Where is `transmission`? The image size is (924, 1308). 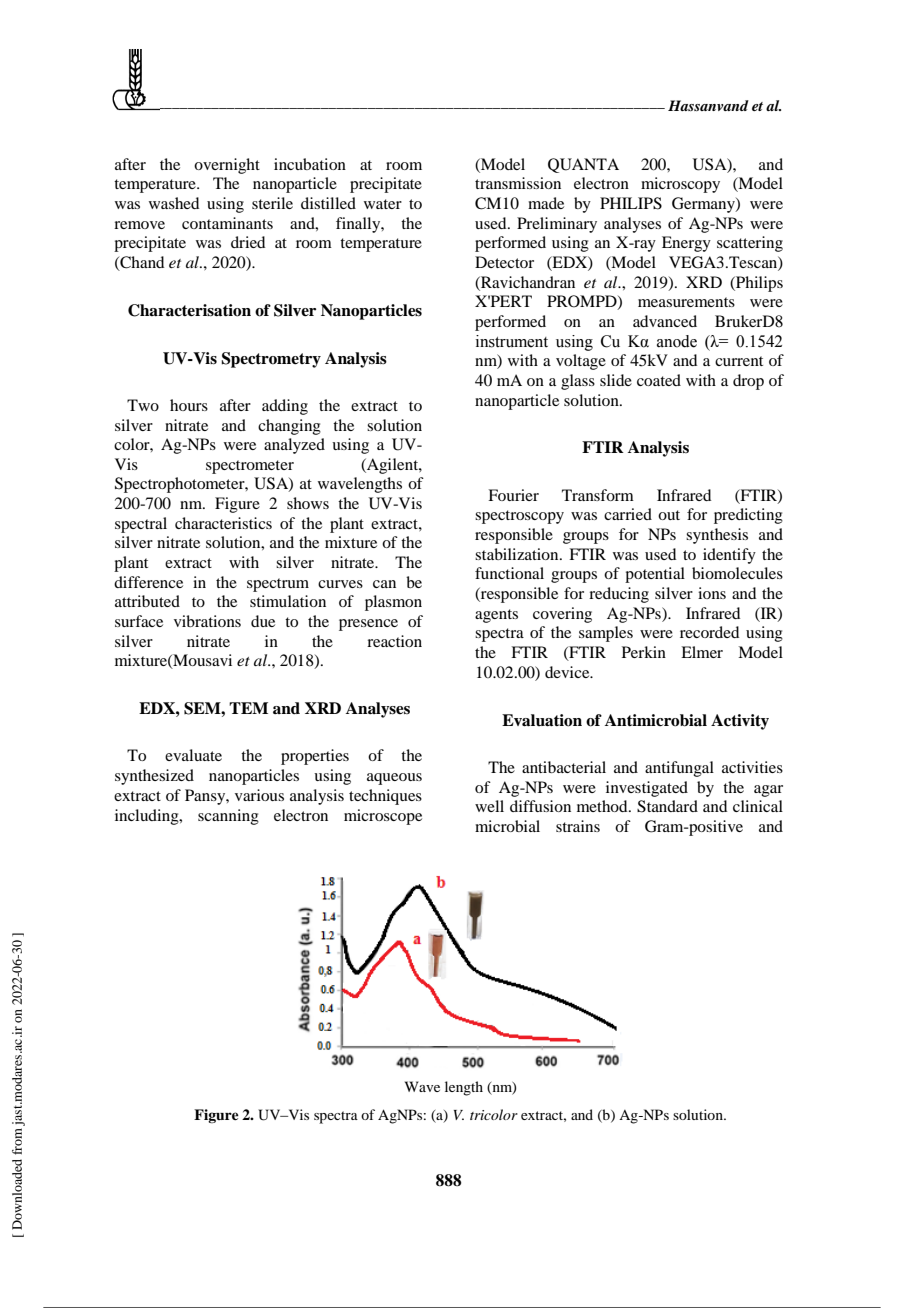 transmission is located at coordinates (518, 183).
